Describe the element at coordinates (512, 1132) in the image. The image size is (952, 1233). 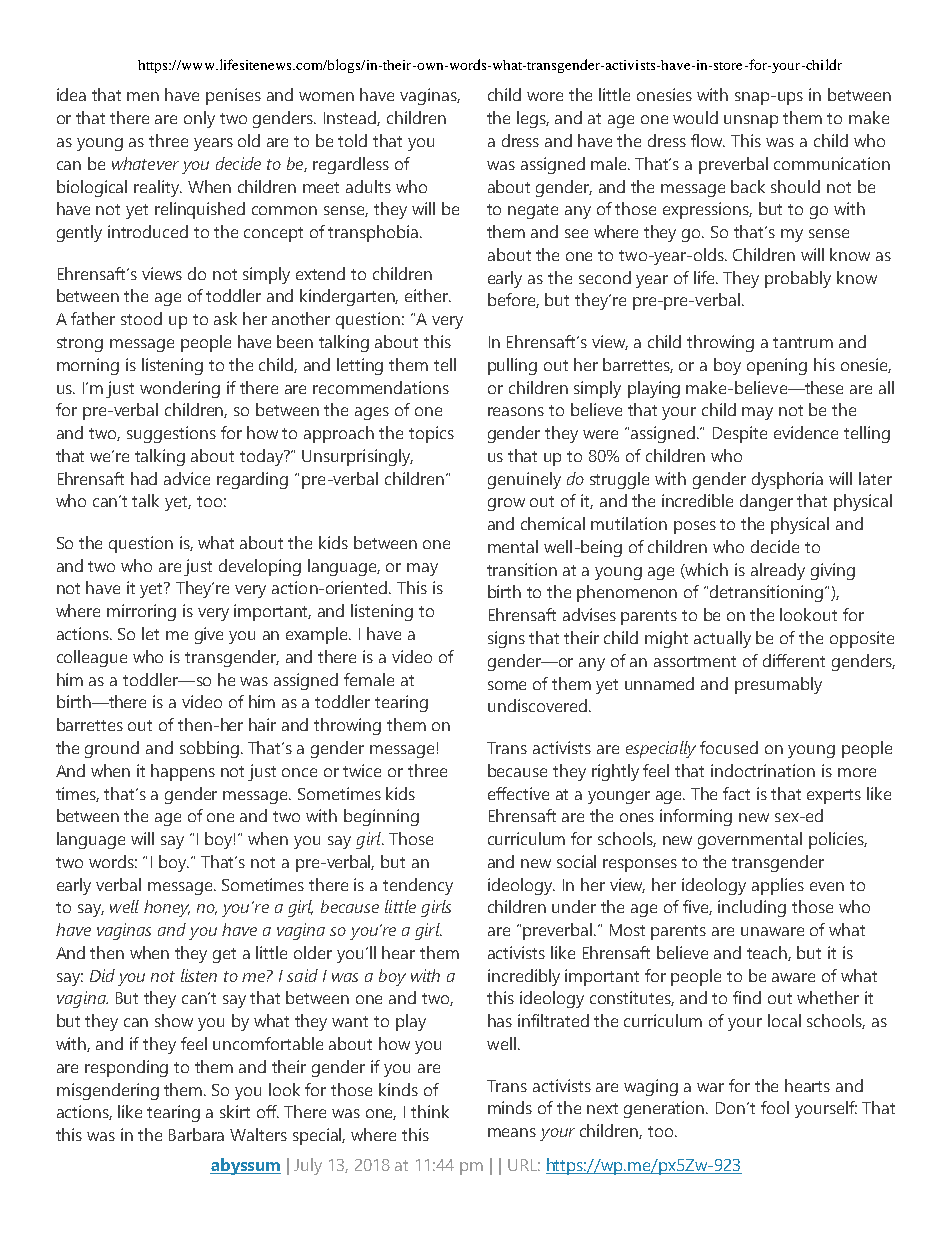
I see `means` at that location.
